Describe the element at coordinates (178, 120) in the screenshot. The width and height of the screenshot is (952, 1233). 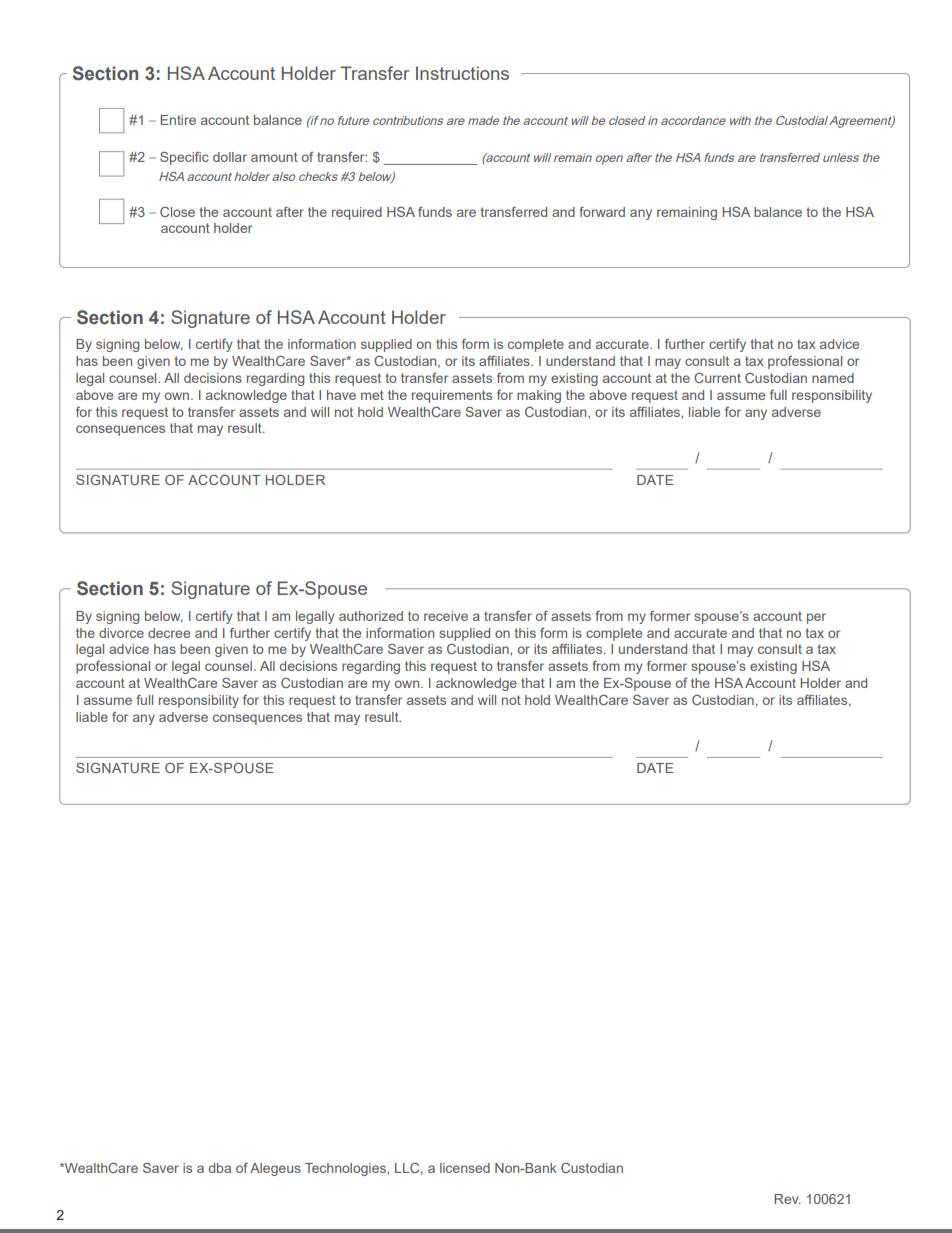
I see `Entire` at that location.
